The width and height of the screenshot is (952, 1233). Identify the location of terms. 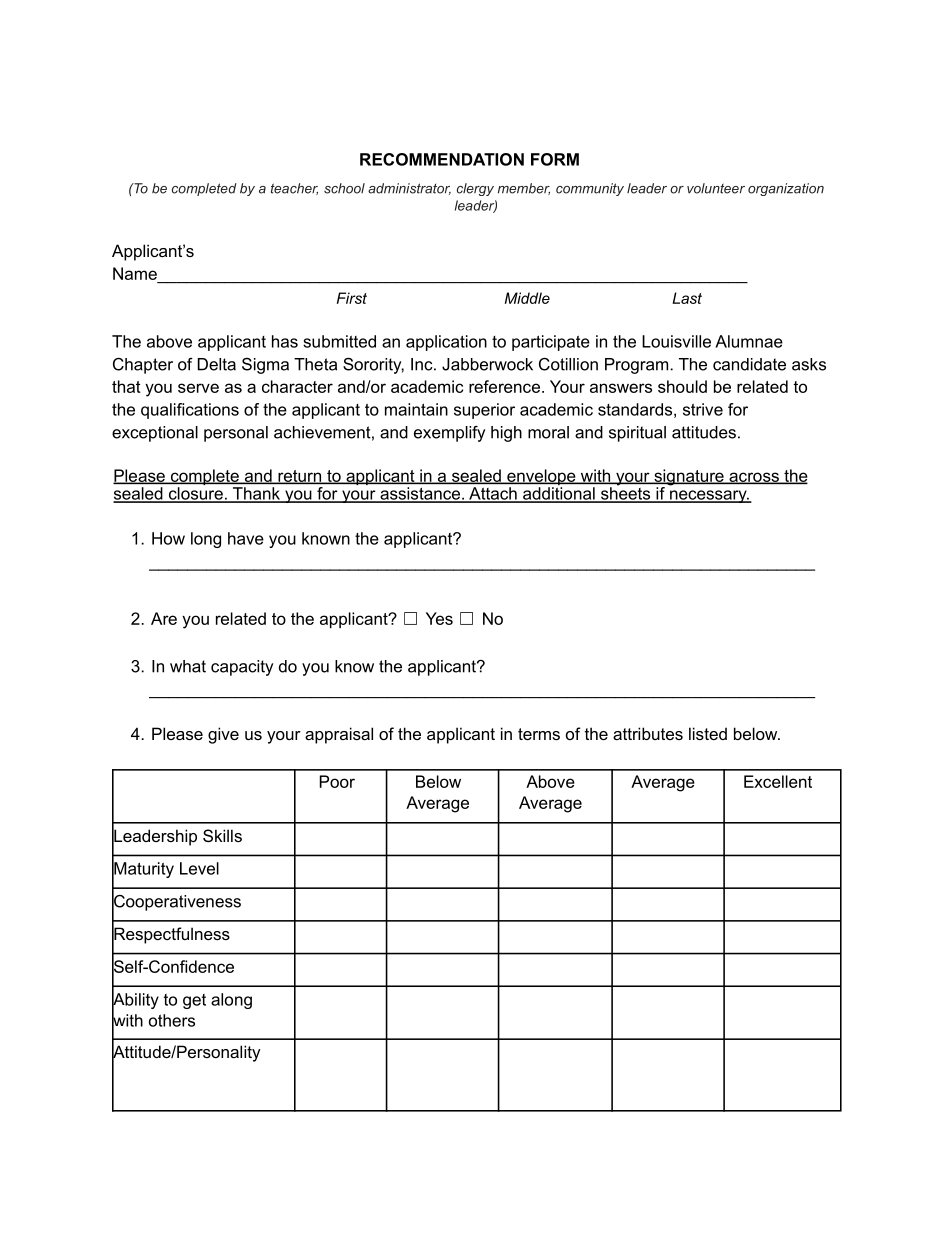
(539, 734).
